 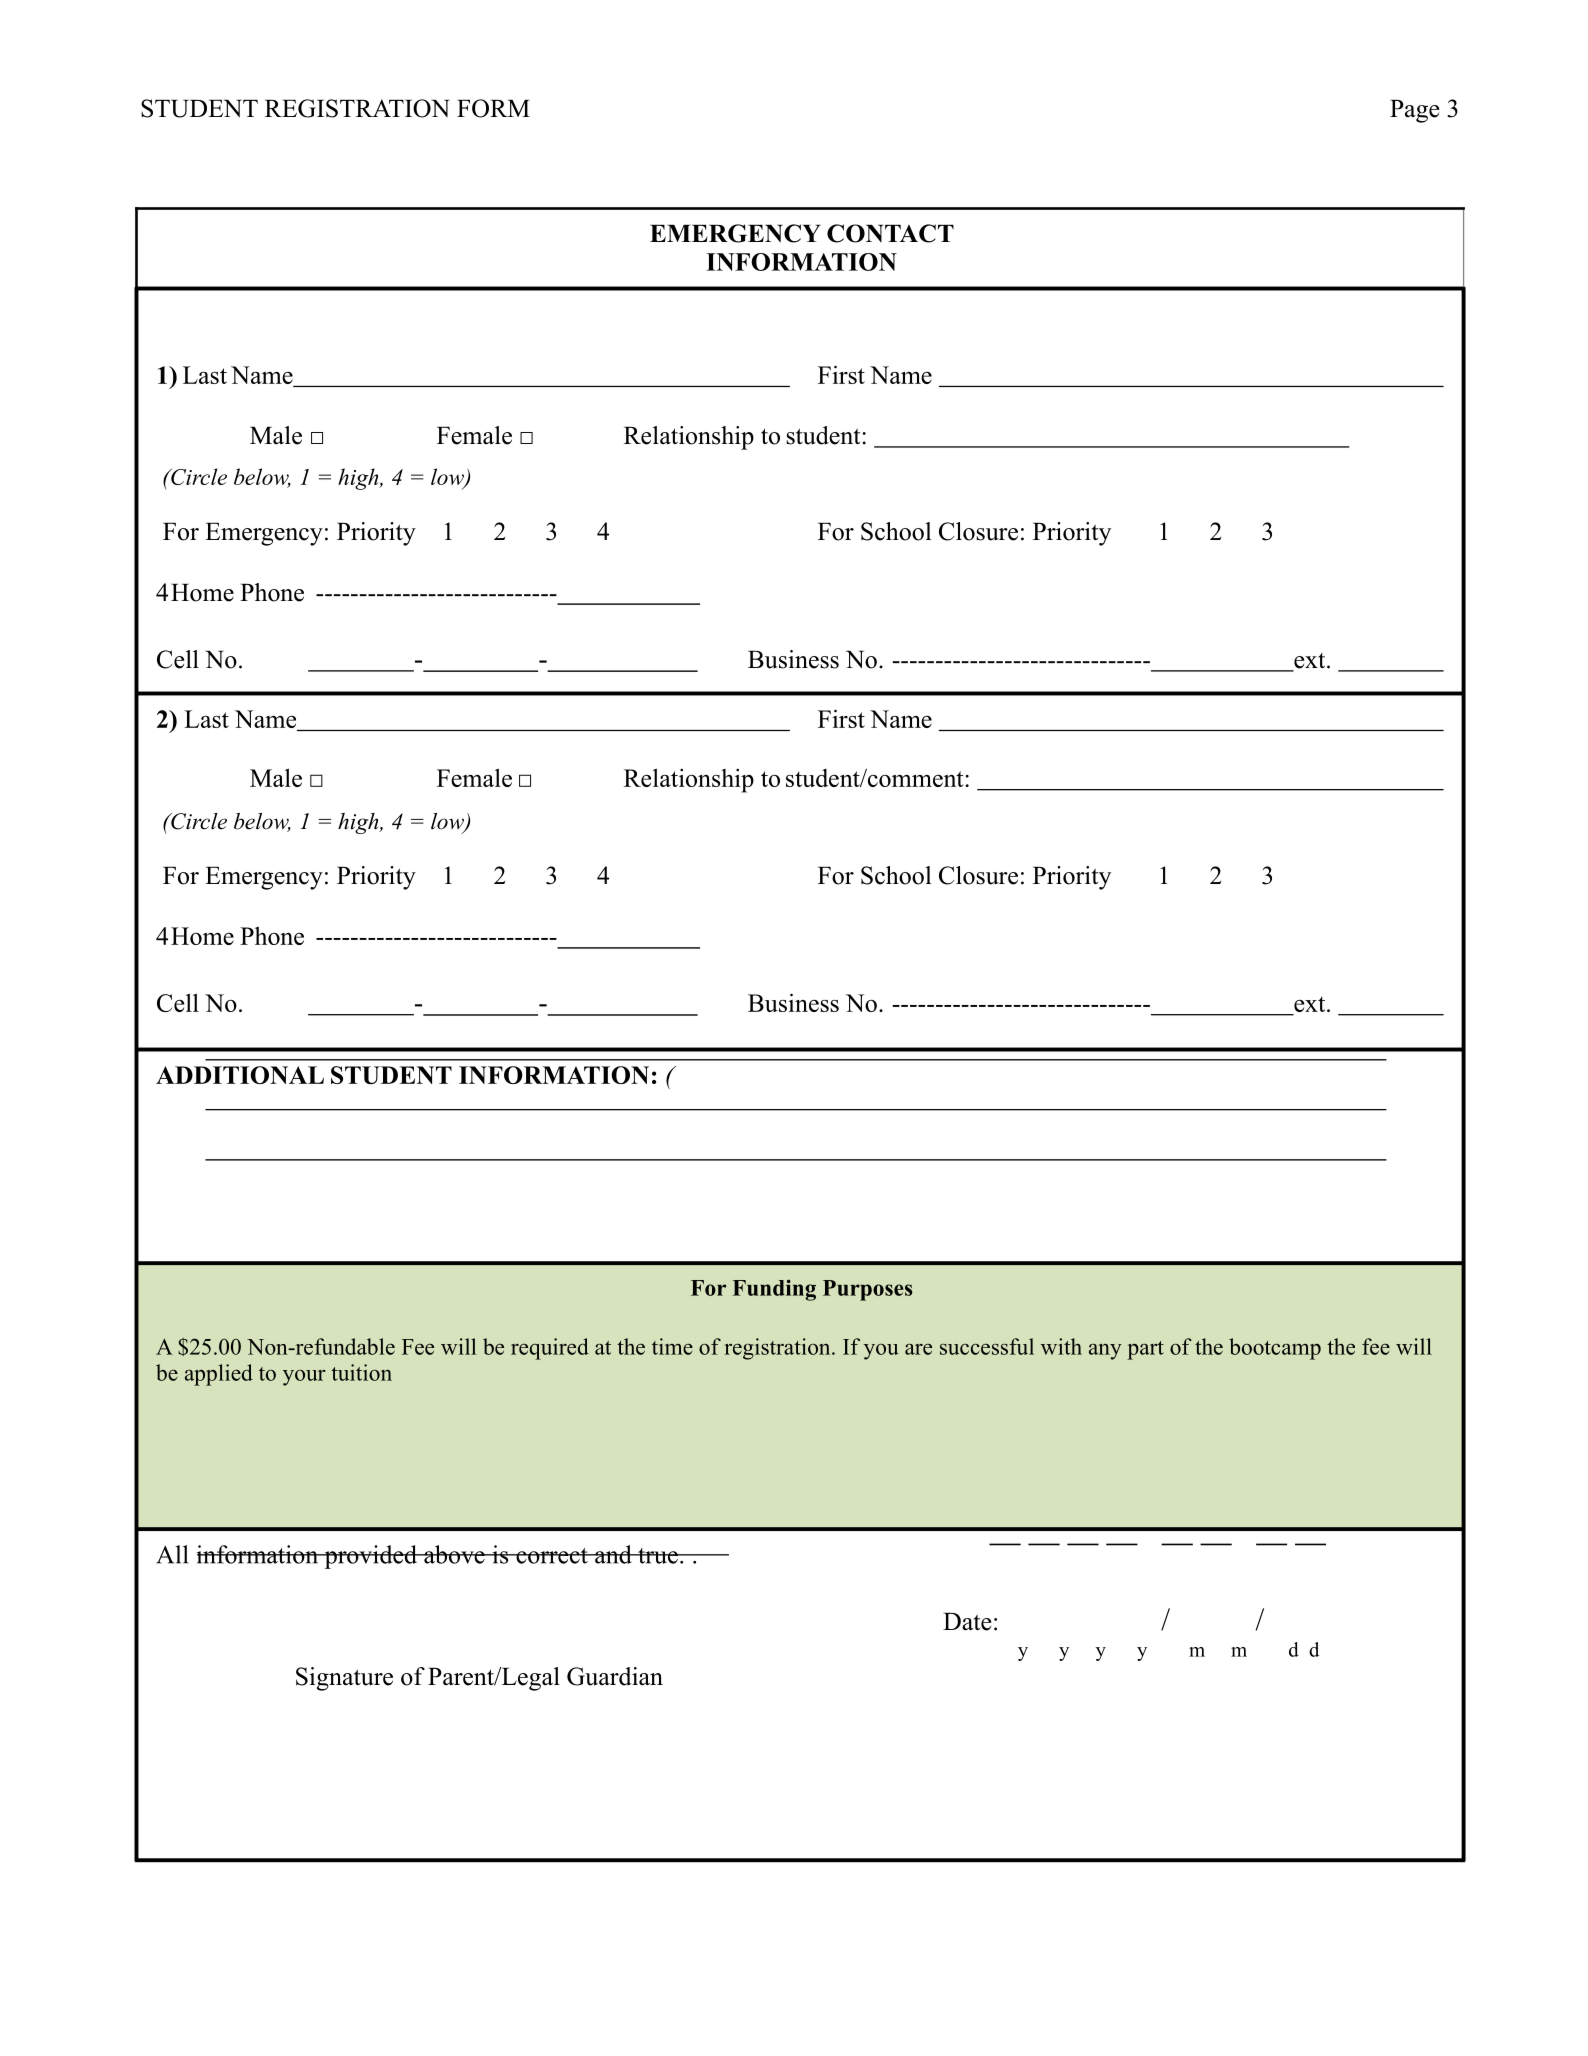 I want to click on Funding, so click(x=774, y=1290).
